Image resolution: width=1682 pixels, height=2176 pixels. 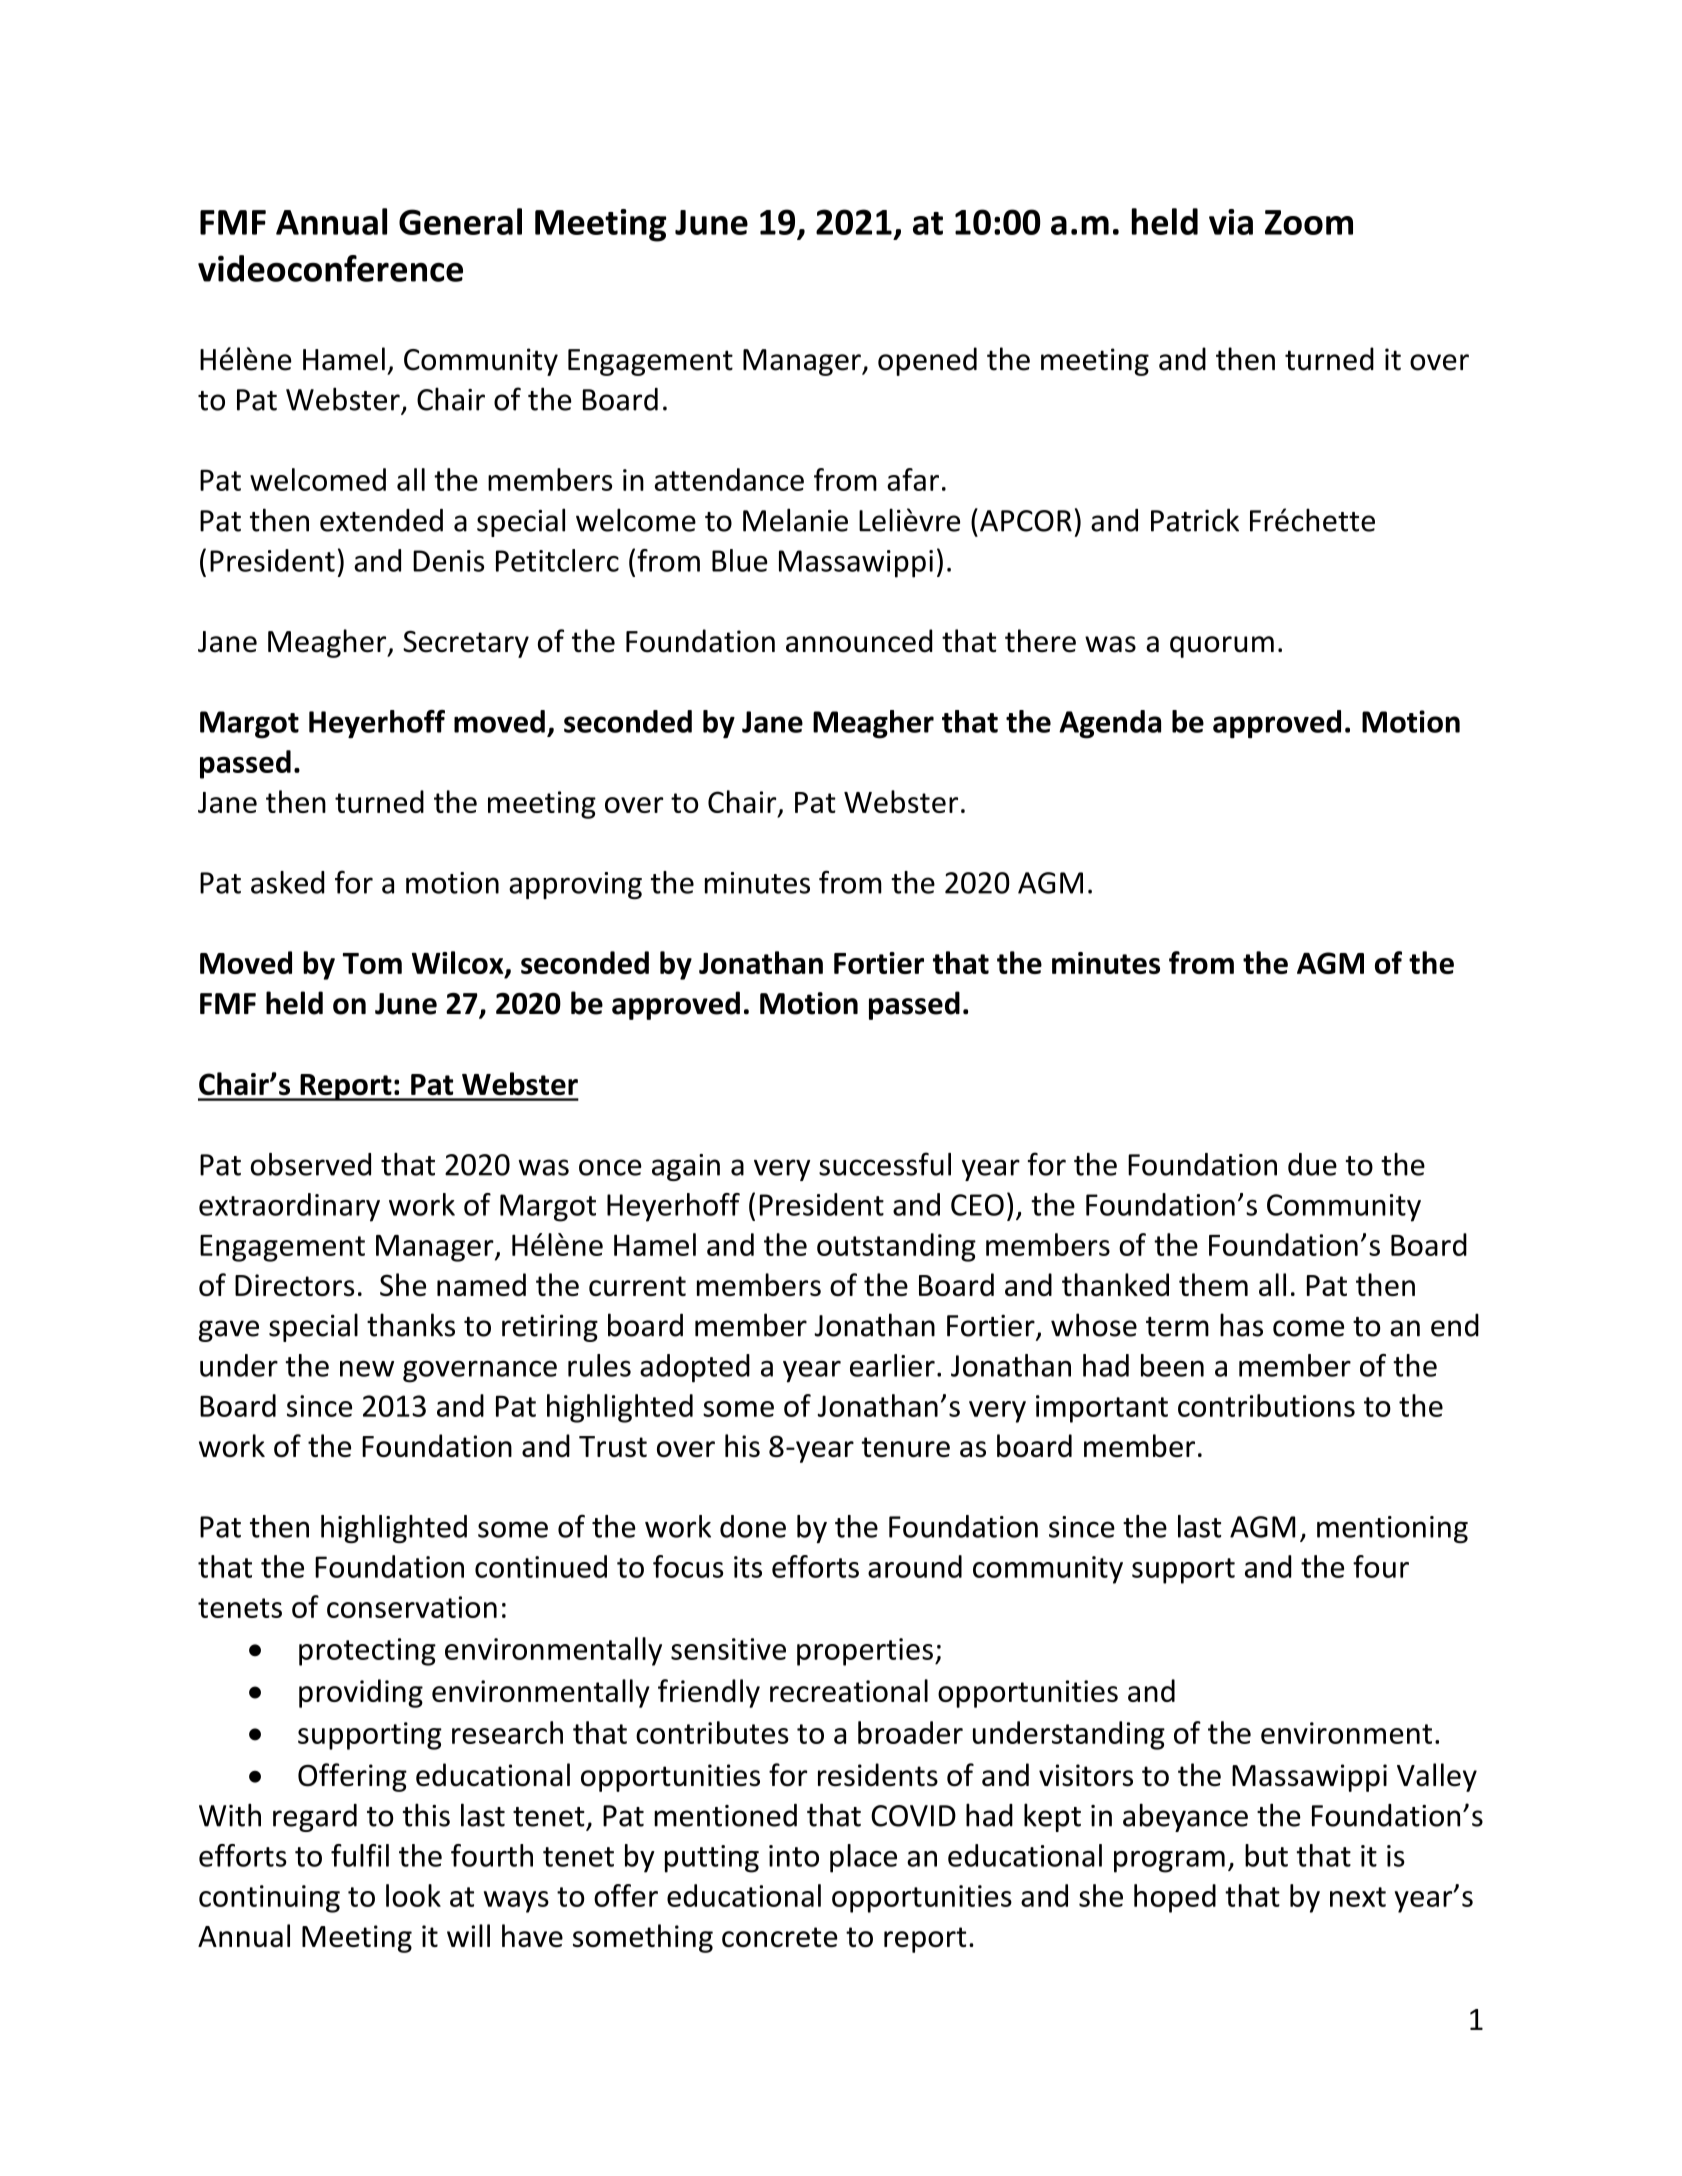 What do you see at coordinates (311, 1164) in the screenshot?
I see `observed` at bounding box center [311, 1164].
